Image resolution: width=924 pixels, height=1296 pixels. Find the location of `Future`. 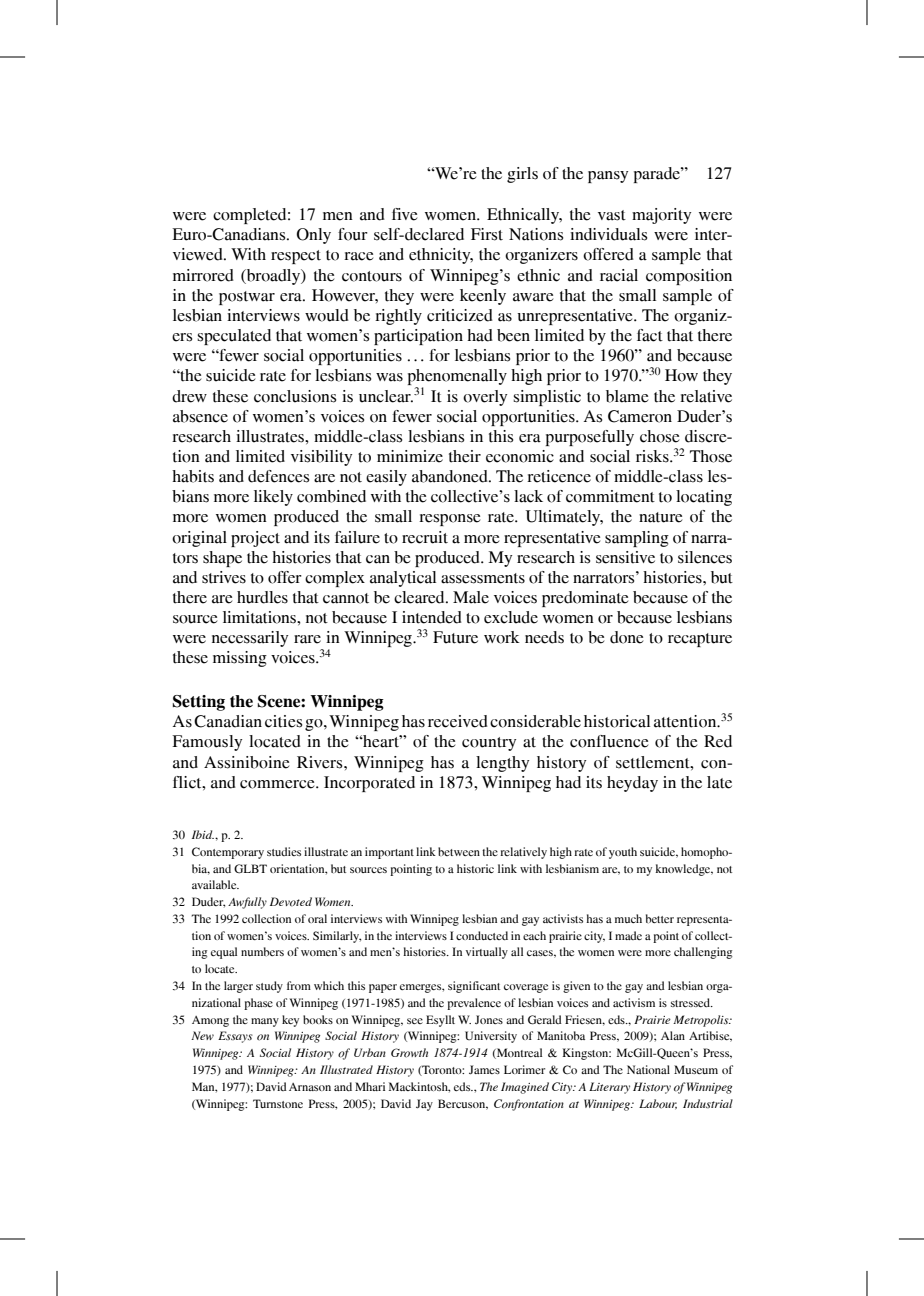

Future is located at coordinates (455, 637).
